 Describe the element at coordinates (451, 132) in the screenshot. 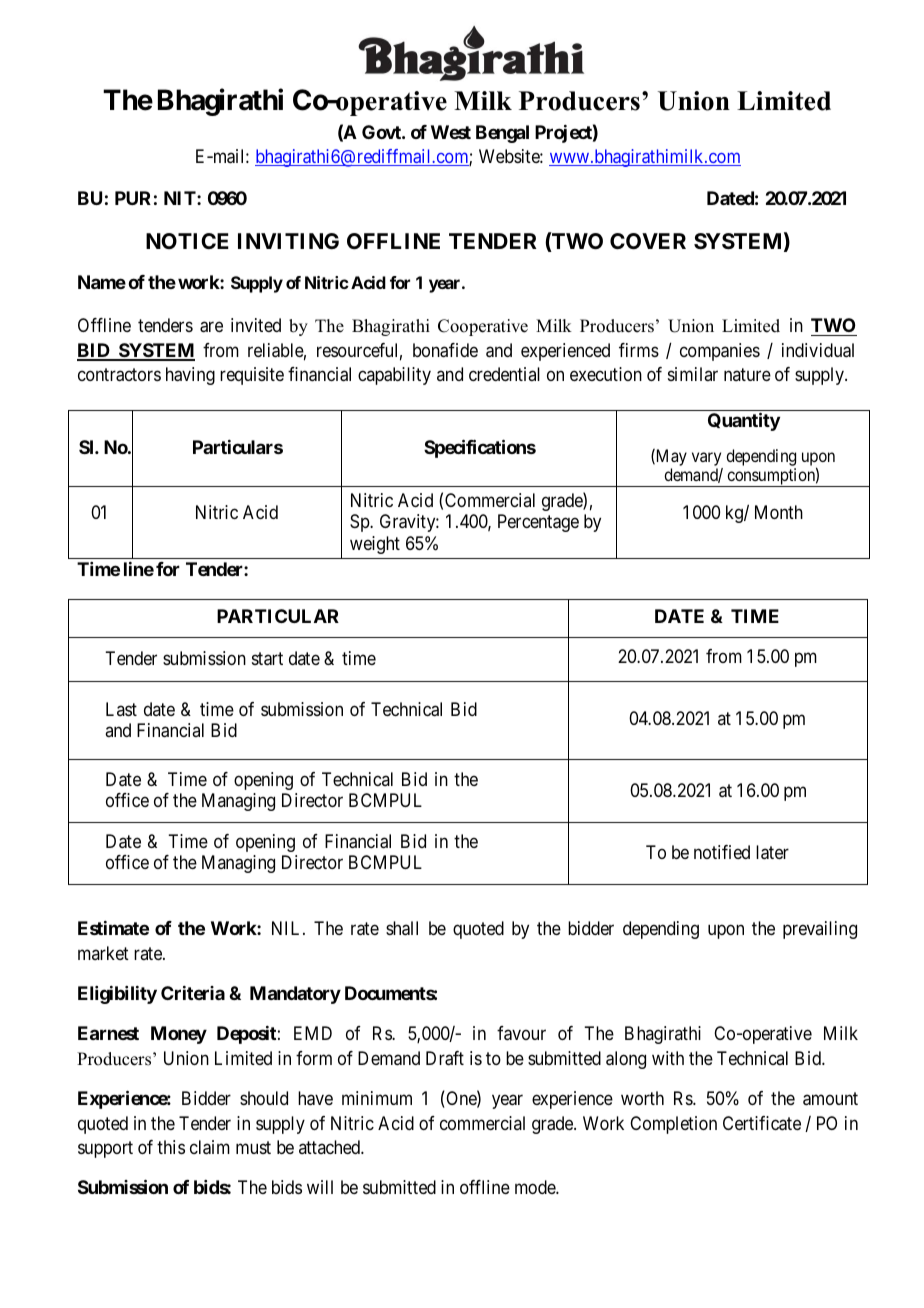

I see `West` at that location.
